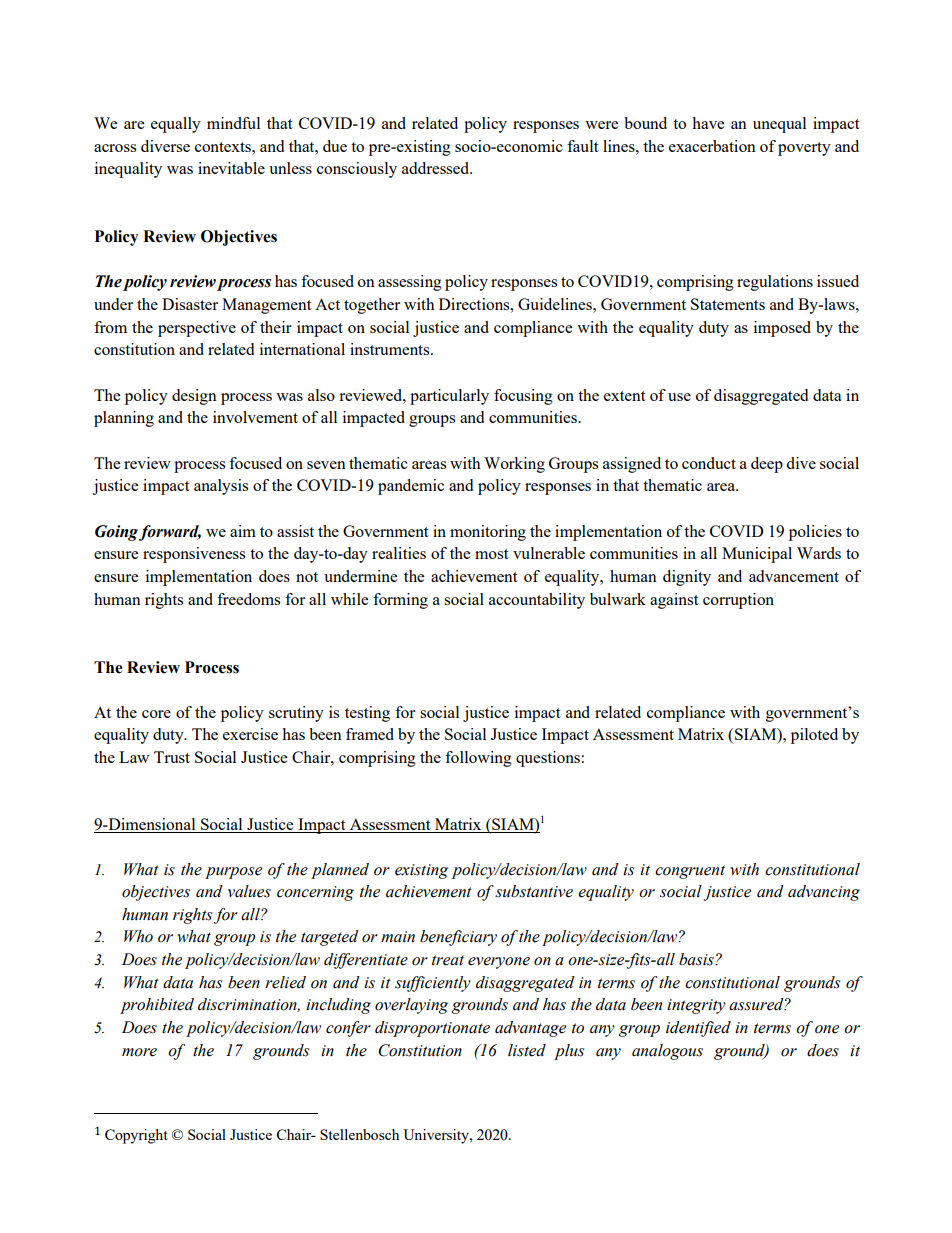 Image resolution: width=952 pixels, height=1233 pixels. What do you see at coordinates (224, 147) in the image?
I see `contexts` at bounding box center [224, 147].
